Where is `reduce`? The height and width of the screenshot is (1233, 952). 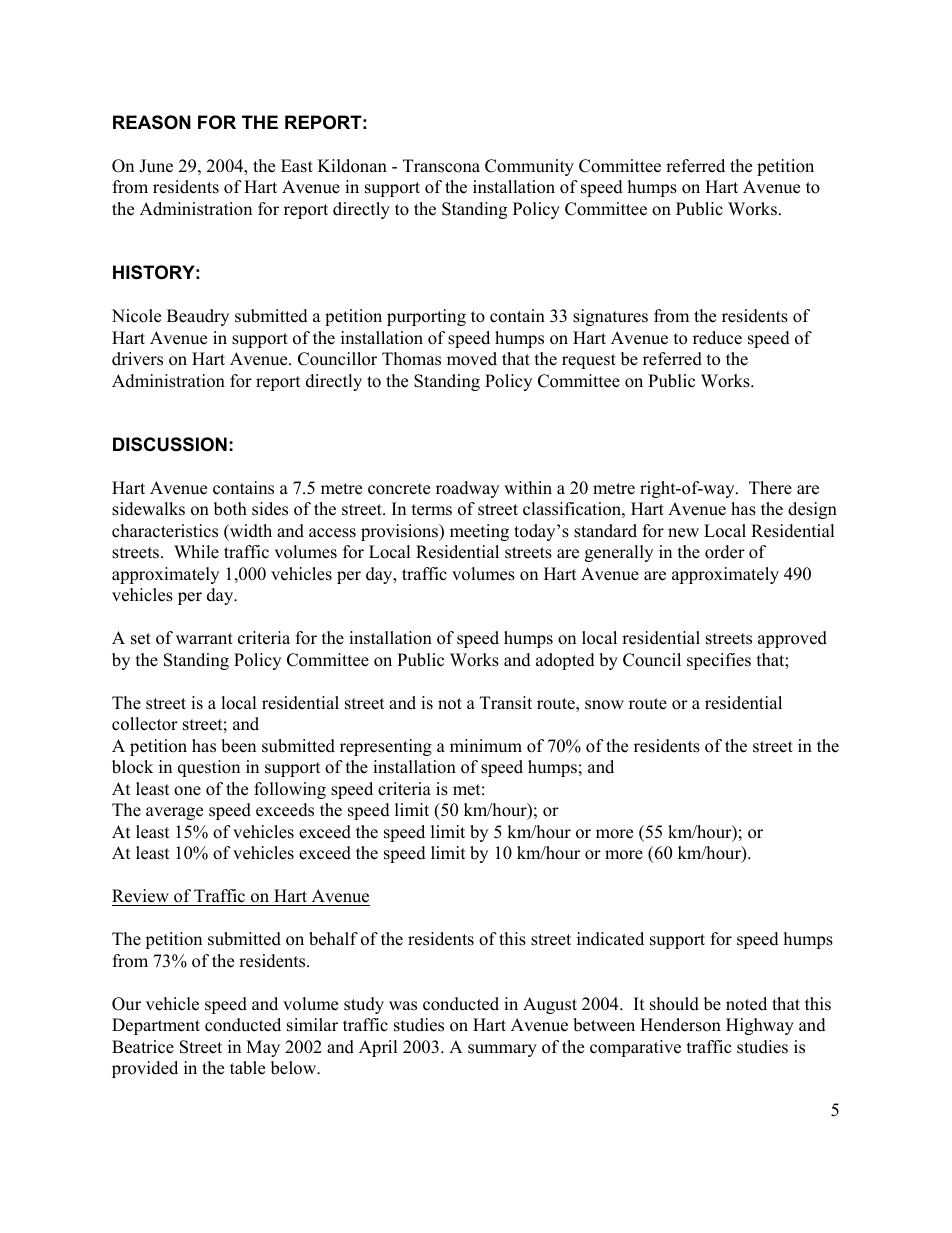
reduce is located at coordinates (717, 338).
